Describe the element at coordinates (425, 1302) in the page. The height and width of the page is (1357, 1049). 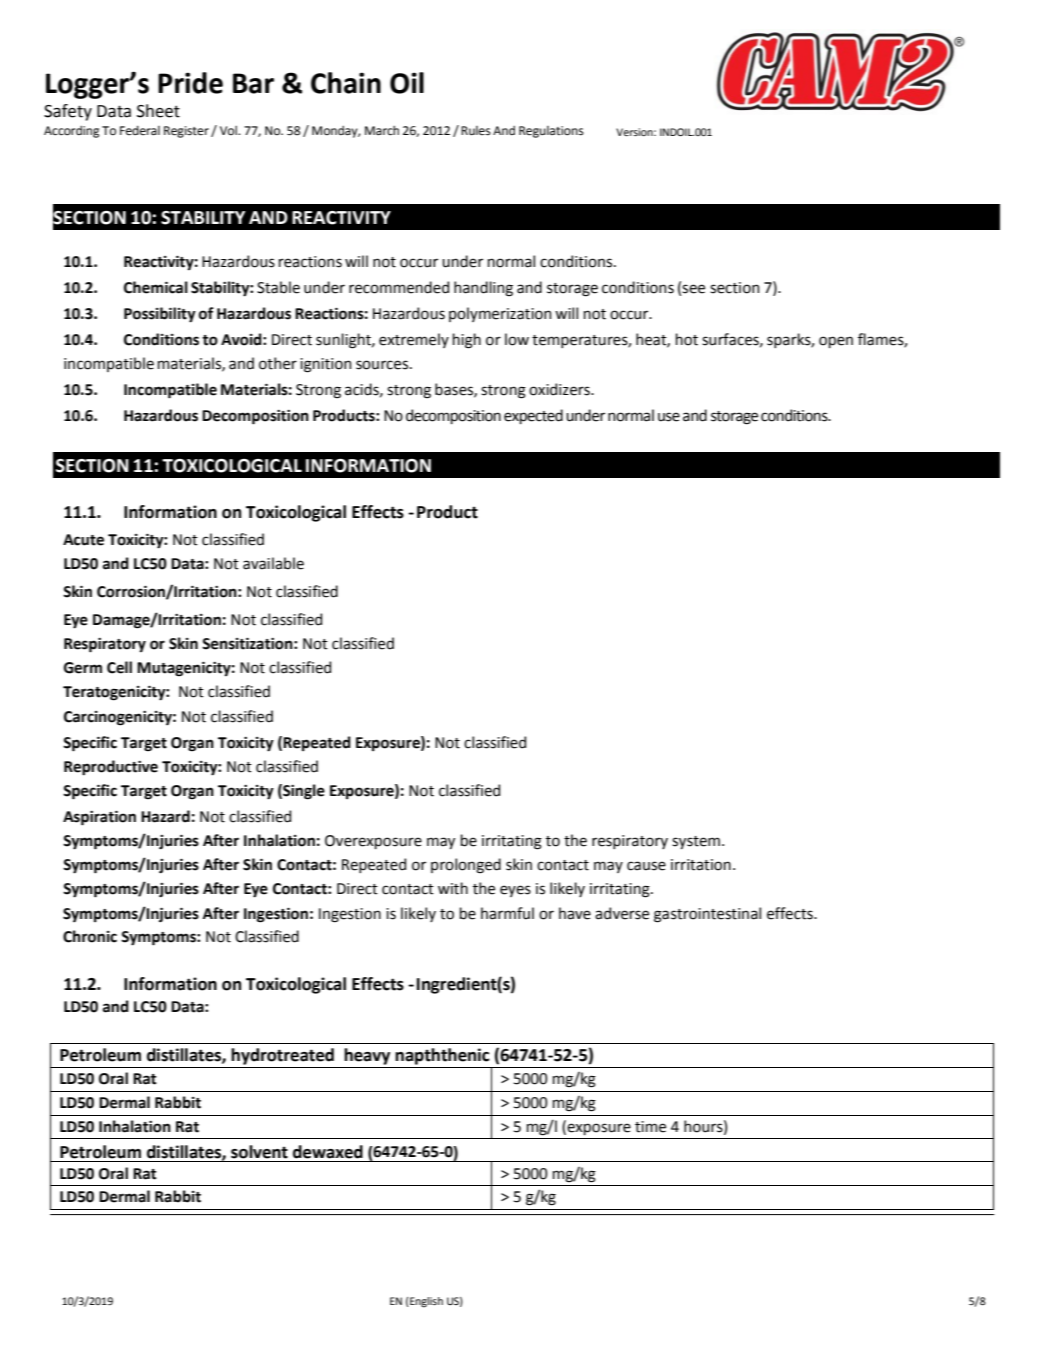
I see `English` at that location.
